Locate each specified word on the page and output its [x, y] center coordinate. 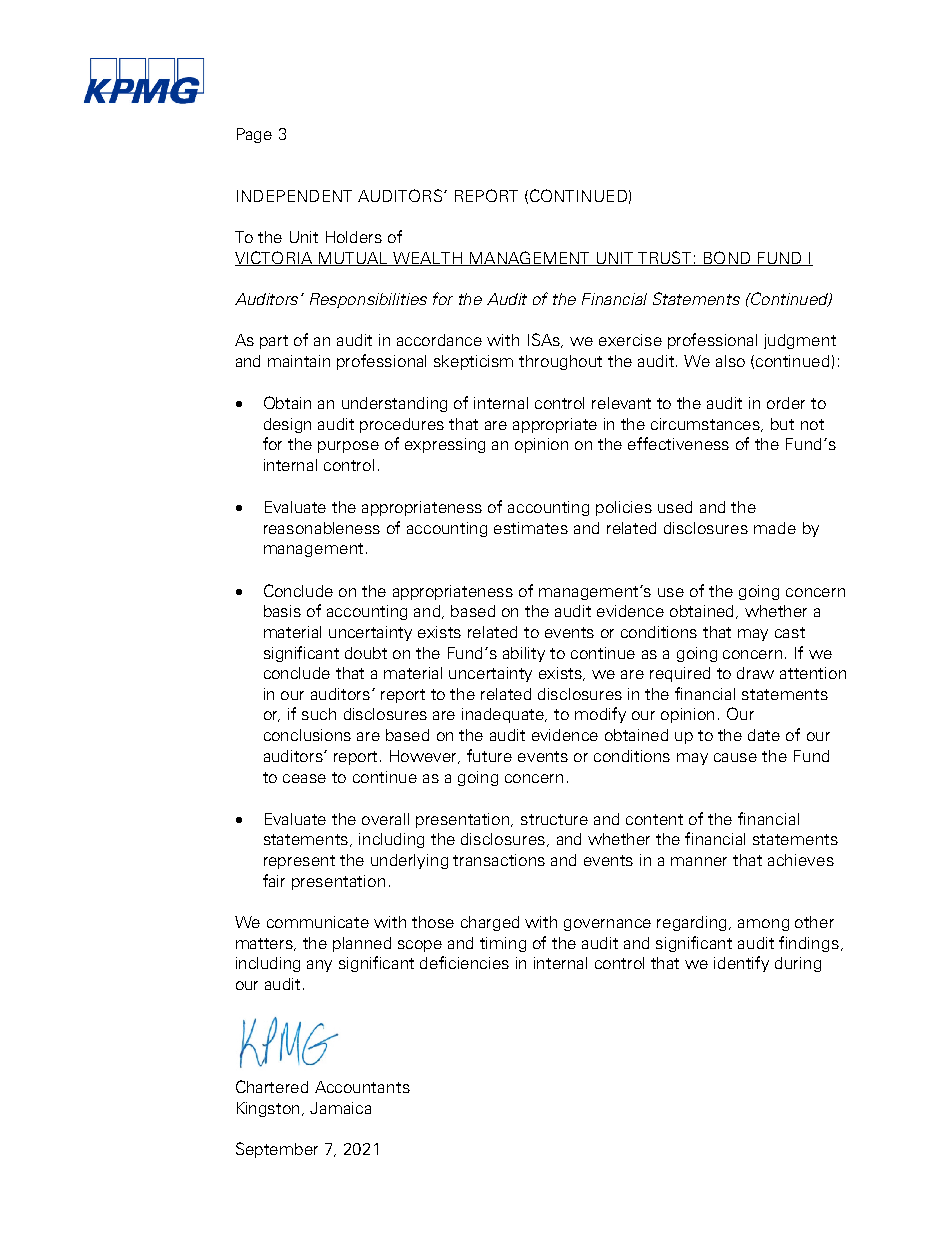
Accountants [362, 1087]
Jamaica [340, 1108]
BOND [727, 258]
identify [741, 964]
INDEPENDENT [294, 196]
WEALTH [427, 259]
